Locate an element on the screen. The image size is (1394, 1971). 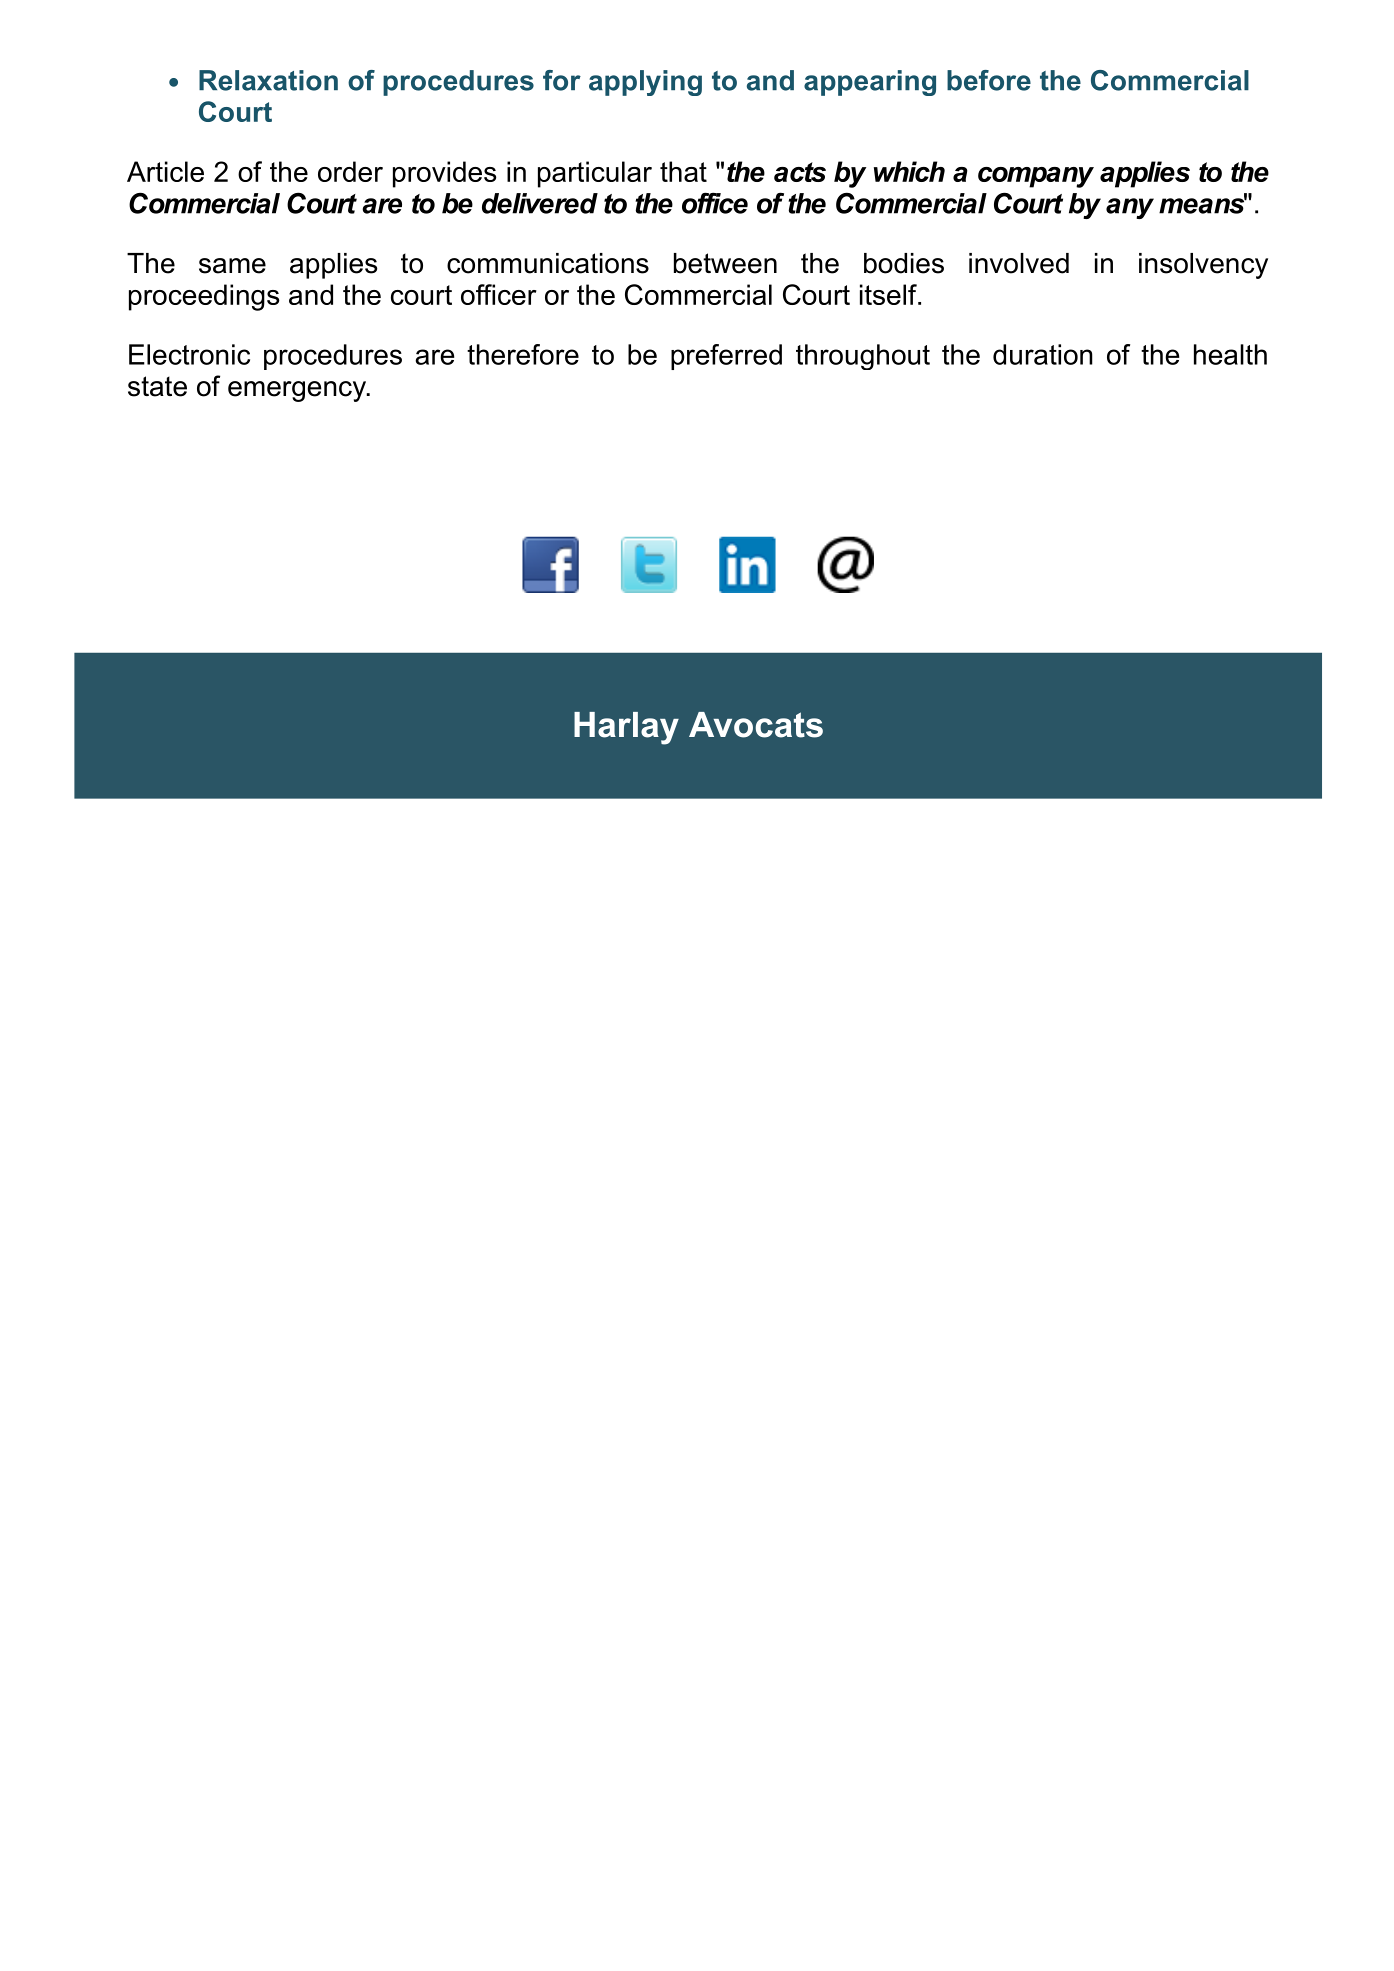
preferred is located at coordinates (726, 357).
